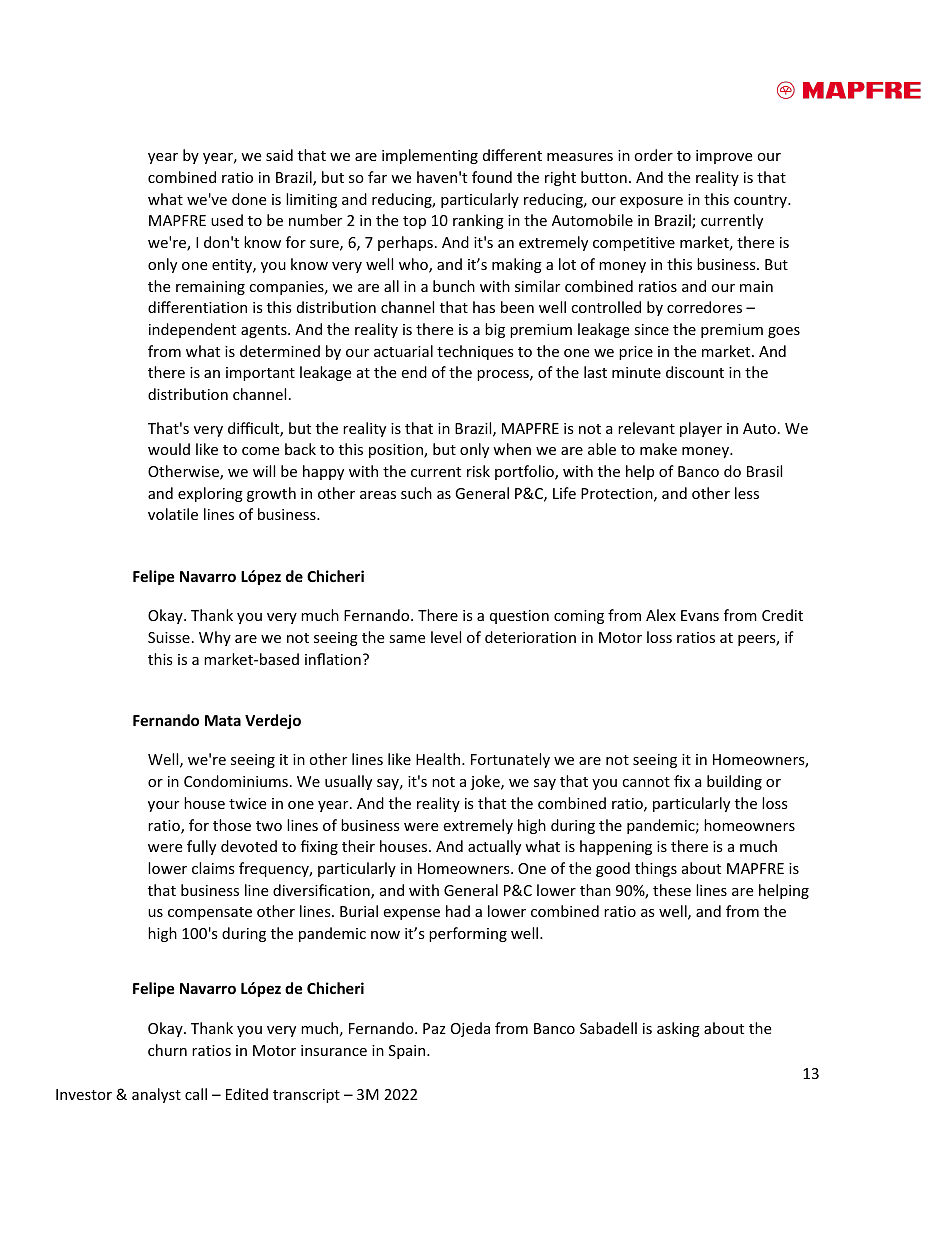 This screenshot has width=952, height=1233. What do you see at coordinates (167, 1050) in the screenshot?
I see `churn` at bounding box center [167, 1050].
